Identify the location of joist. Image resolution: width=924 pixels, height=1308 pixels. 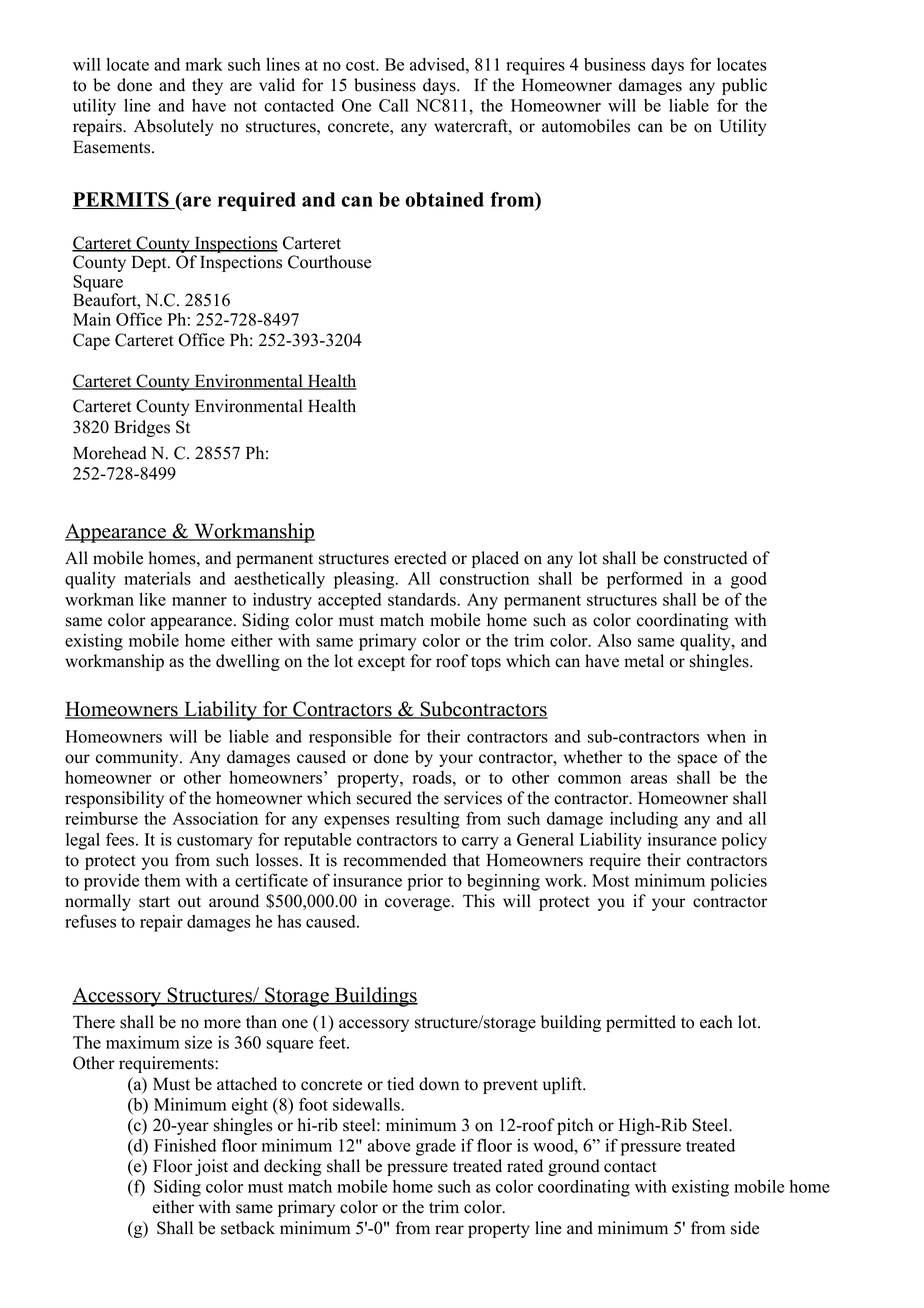
(211, 1167).
